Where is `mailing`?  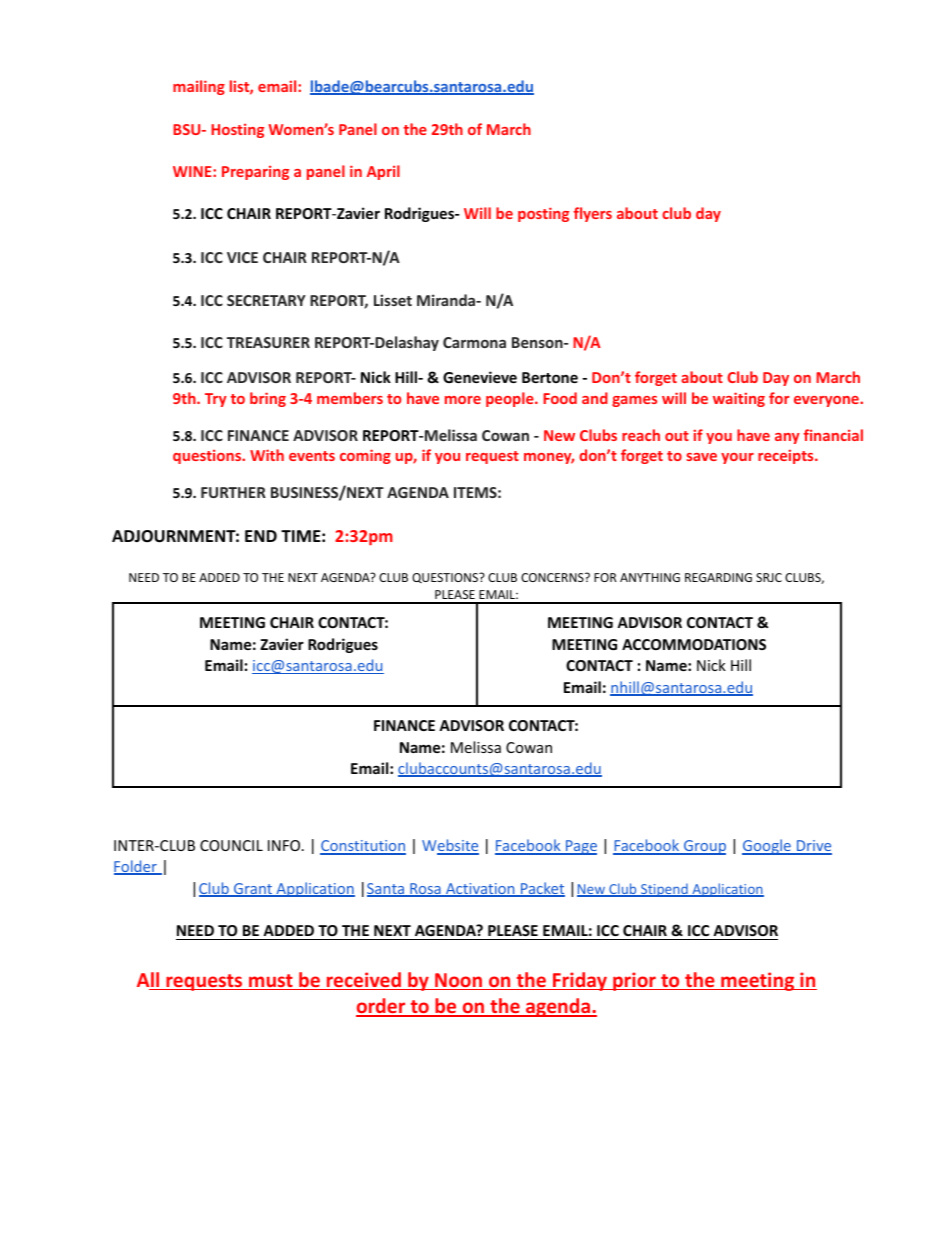 mailing is located at coordinates (199, 87).
